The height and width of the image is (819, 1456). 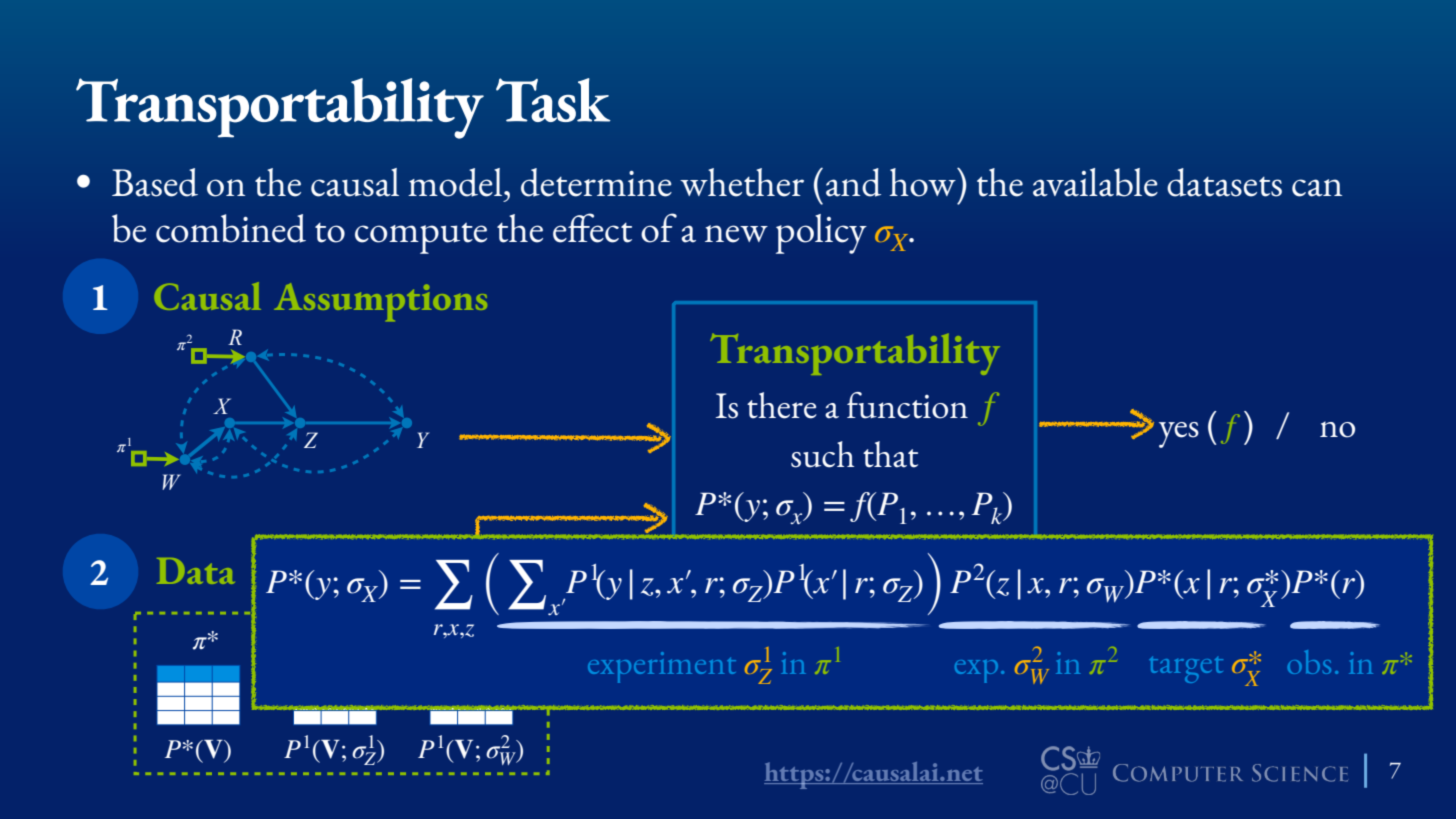 I want to click on that, so click(x=890, y=454).
